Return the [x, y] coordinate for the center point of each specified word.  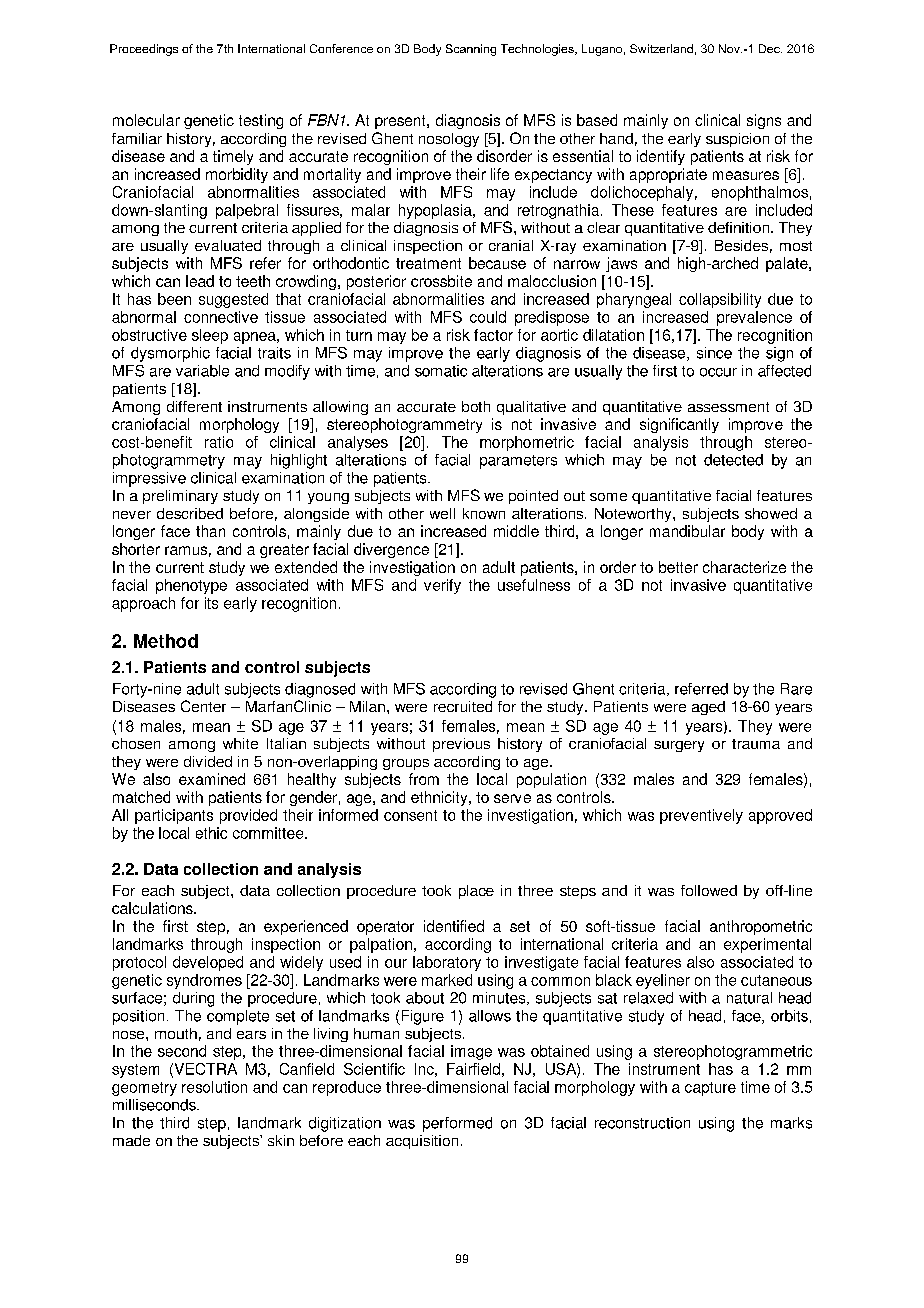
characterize [744, 567]
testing [261, 121]
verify [442, 586]
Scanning [471, 50]
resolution [214, 1087]
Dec [770, 48]
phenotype [191, 586]
